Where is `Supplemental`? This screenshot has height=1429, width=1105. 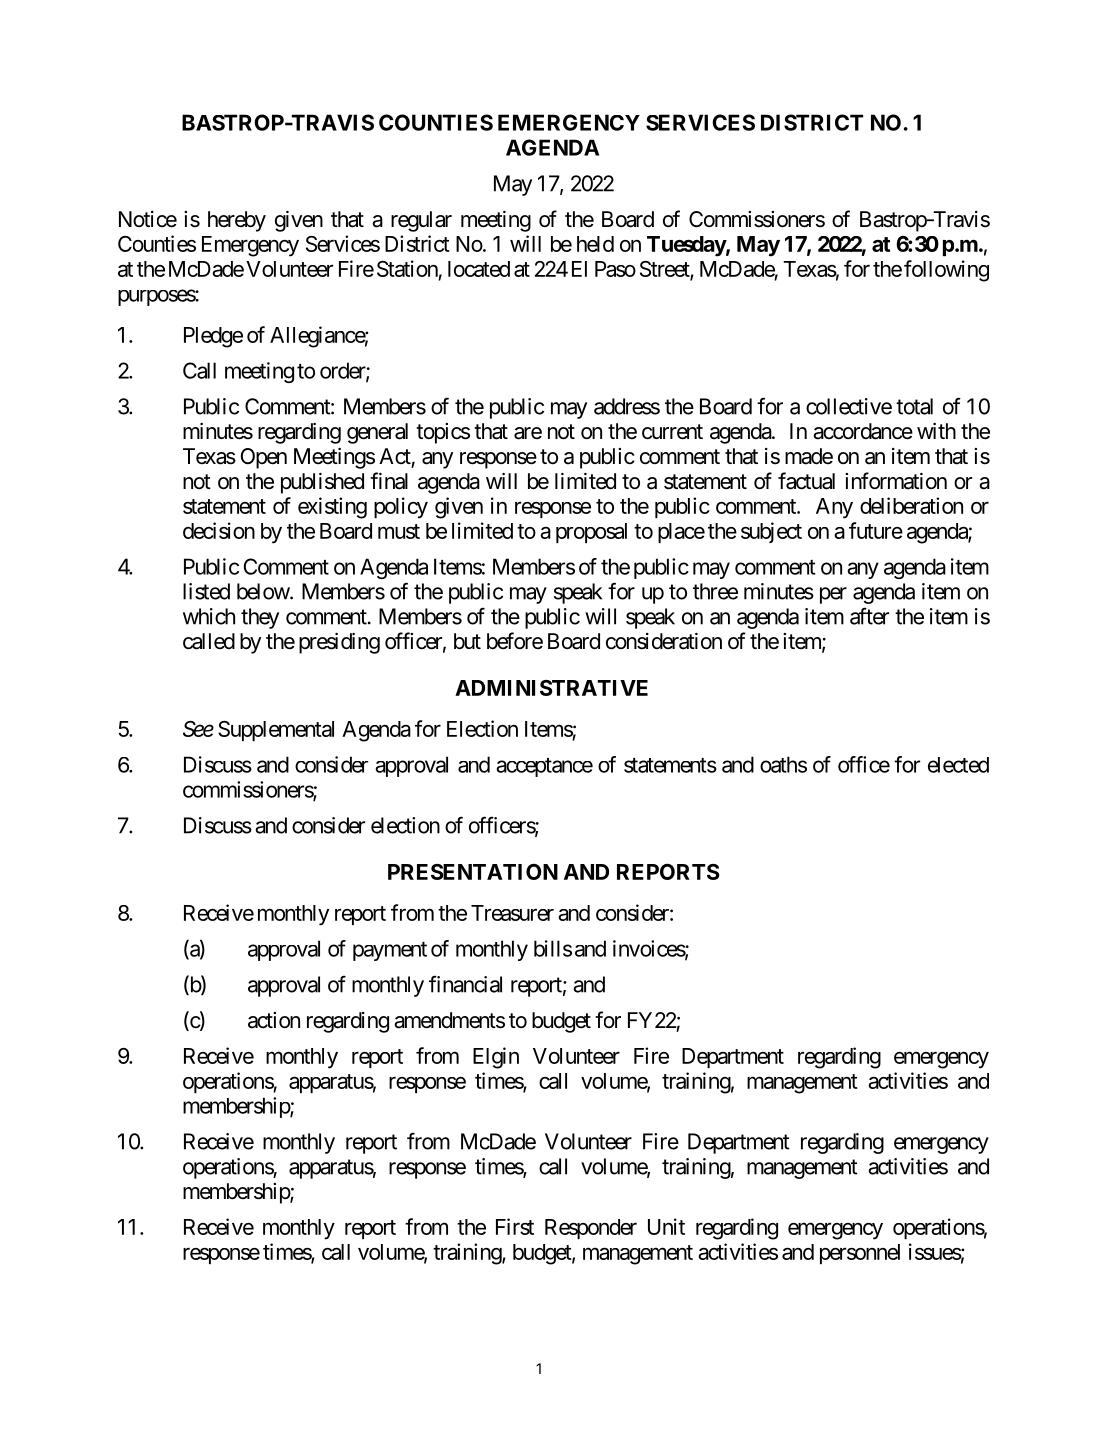
Supplemental is located at coordinates (276, 731).
